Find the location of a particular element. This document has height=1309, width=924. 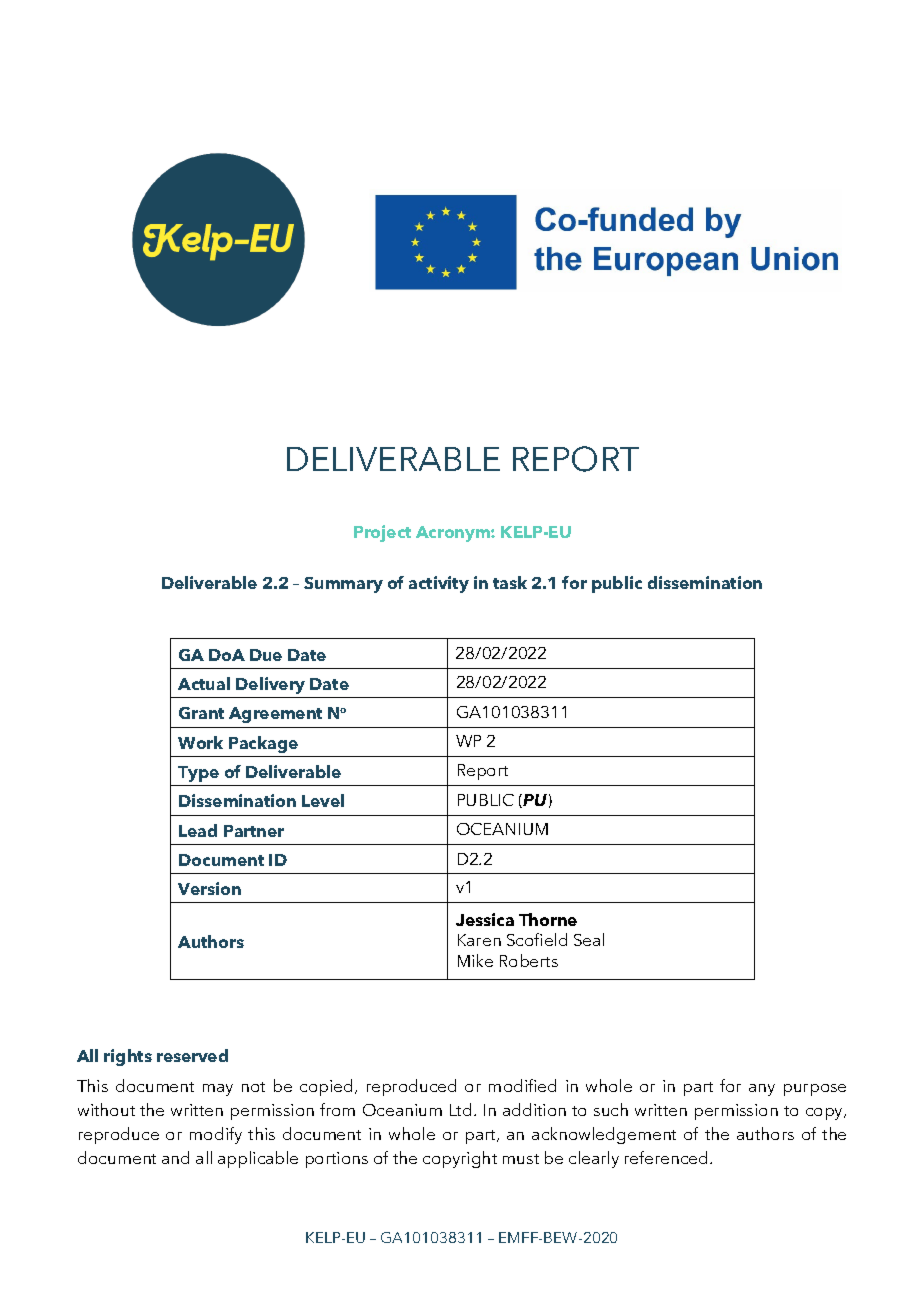

Karen is located at coordinates (479, 940).
